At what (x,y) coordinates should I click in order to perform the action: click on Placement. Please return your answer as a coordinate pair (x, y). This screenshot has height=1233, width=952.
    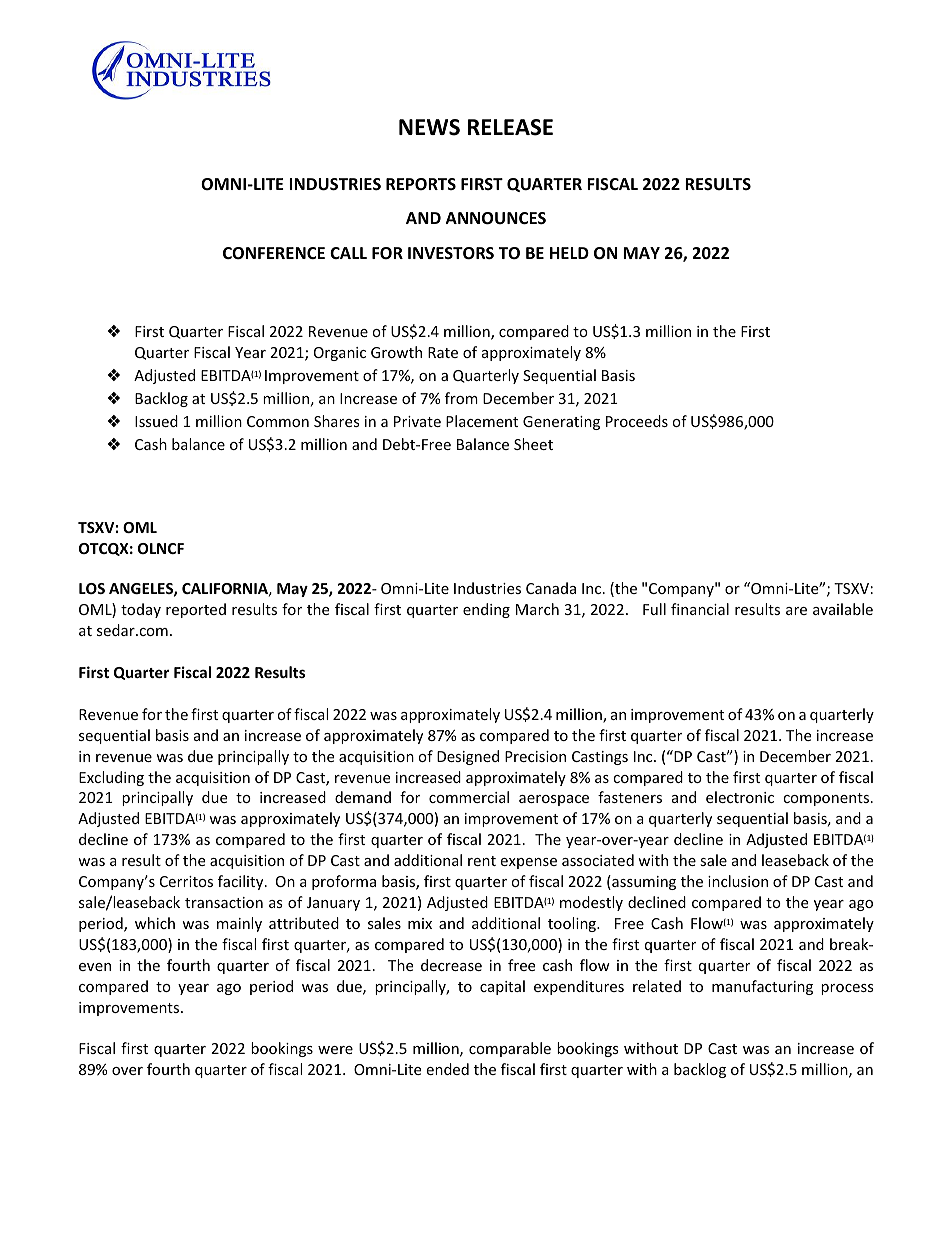
    Looking at the image, I should click on (482, 421).
